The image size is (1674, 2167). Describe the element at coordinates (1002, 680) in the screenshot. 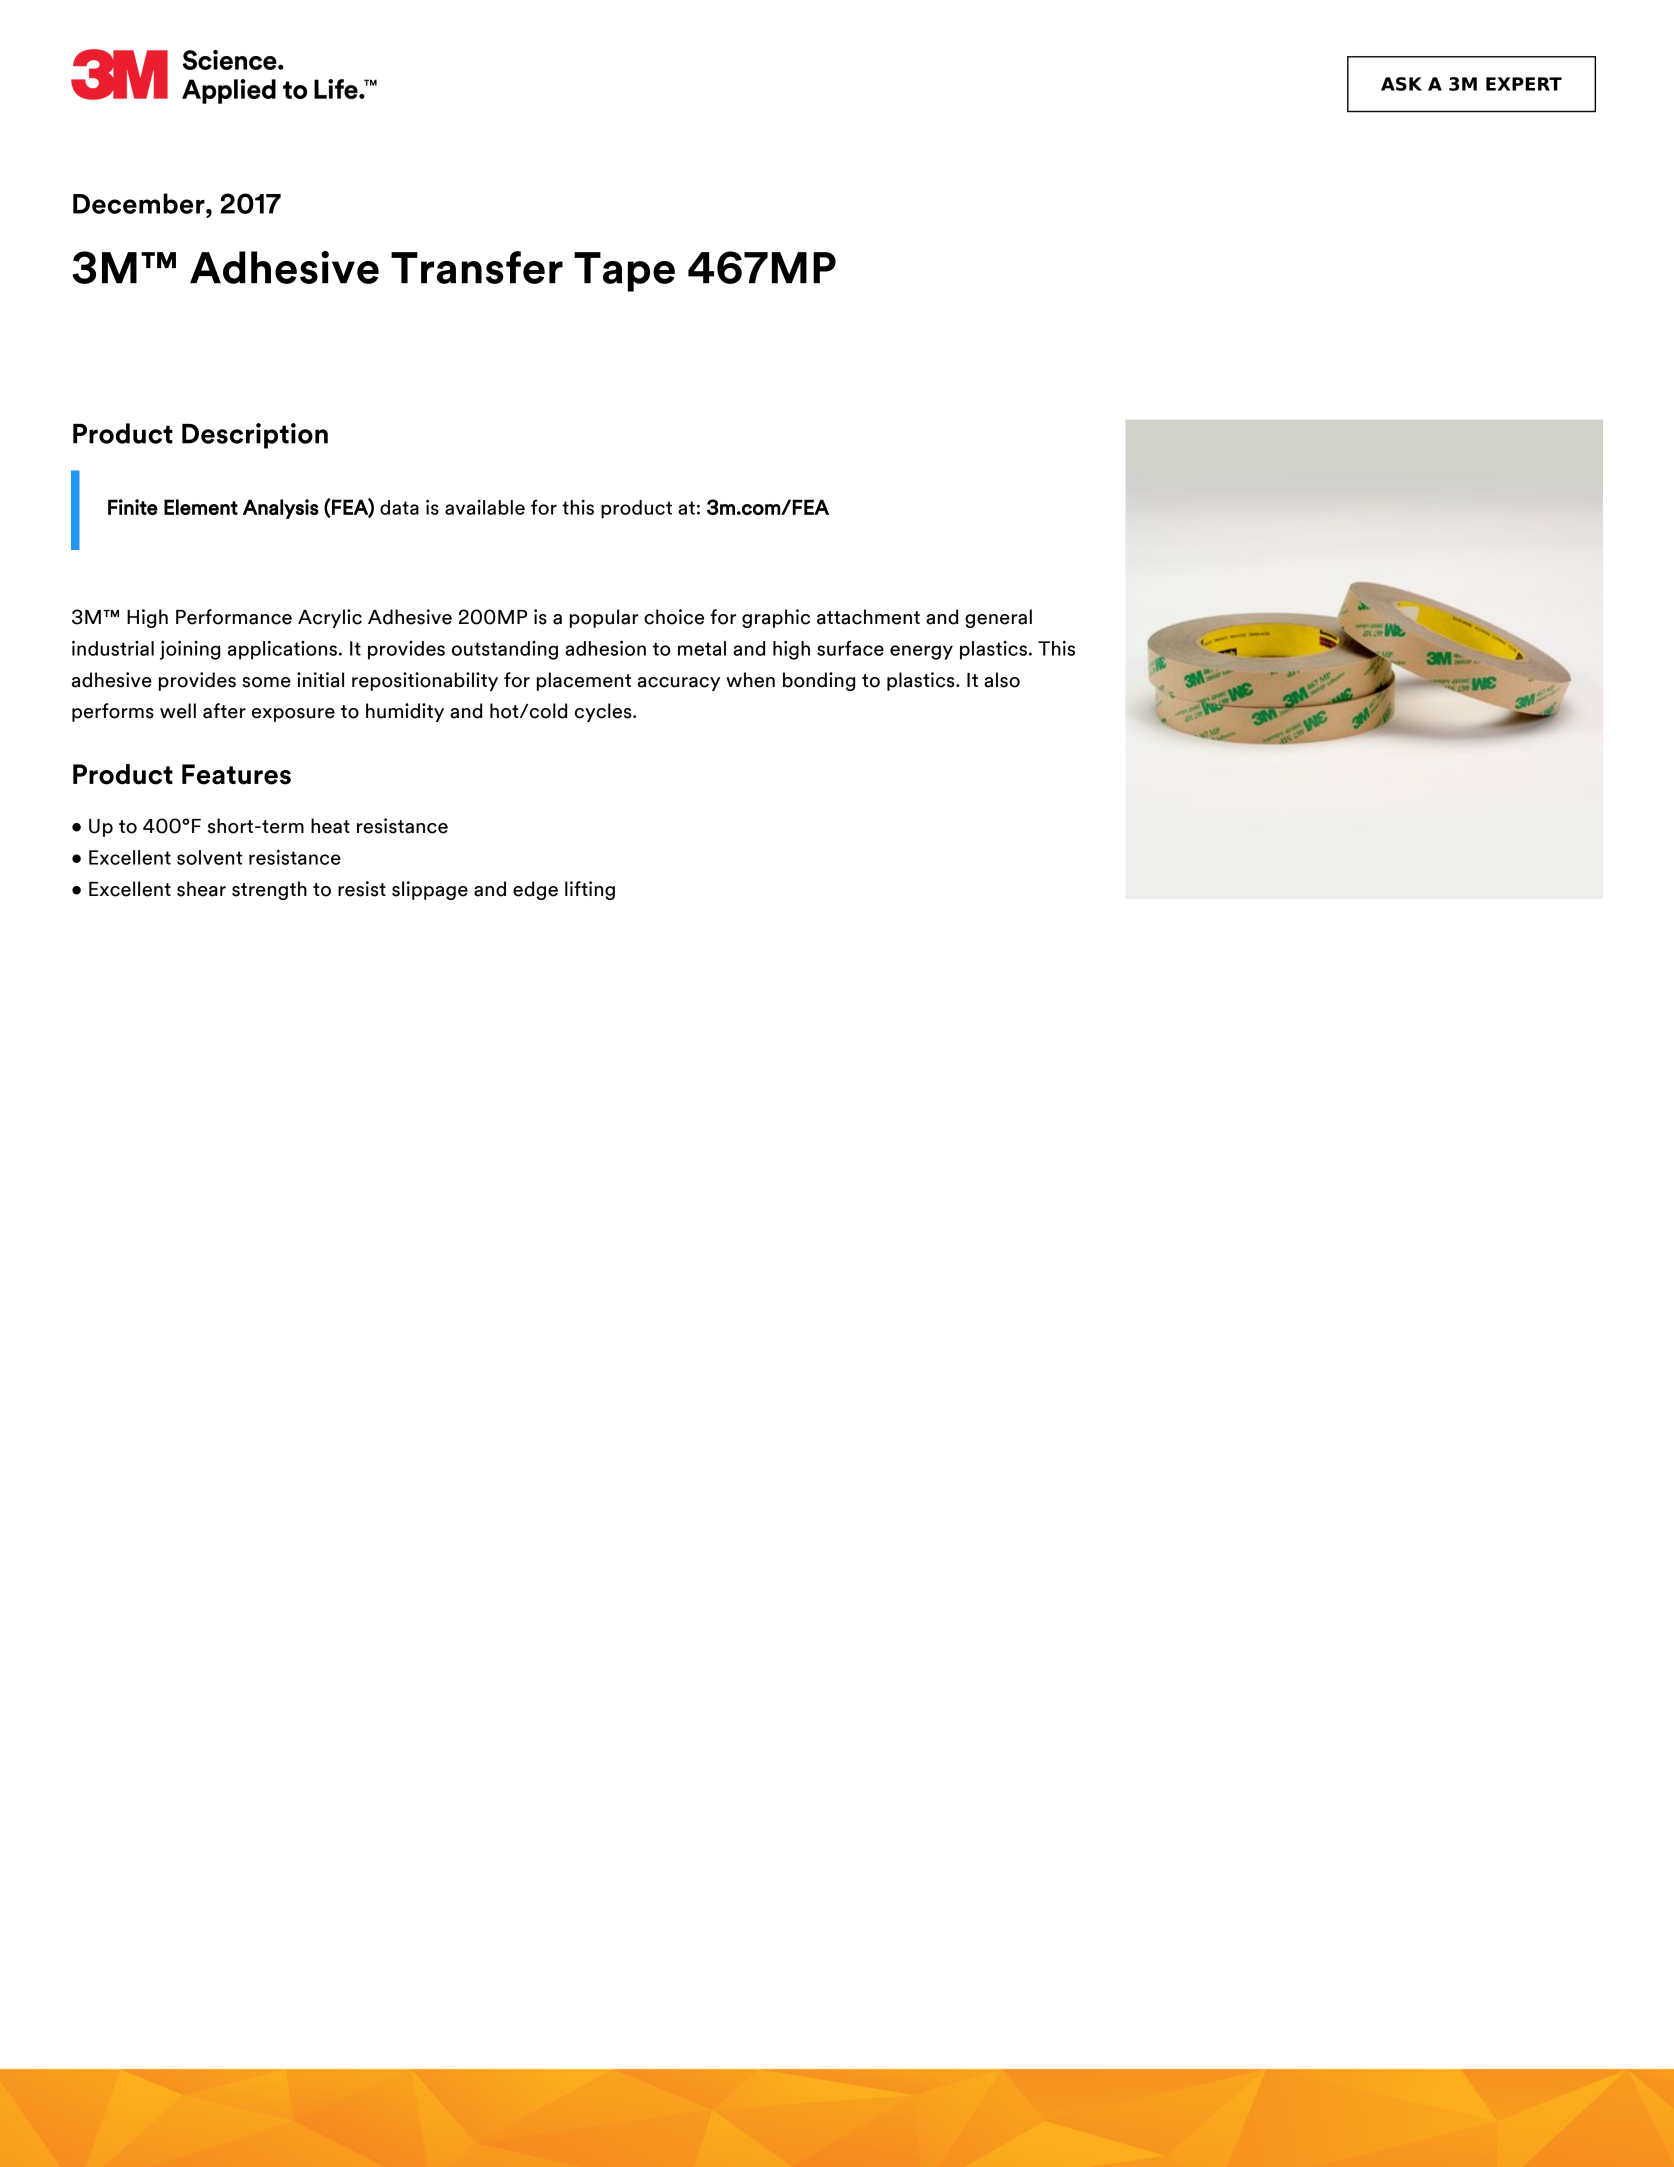

I see `also` at that location.
